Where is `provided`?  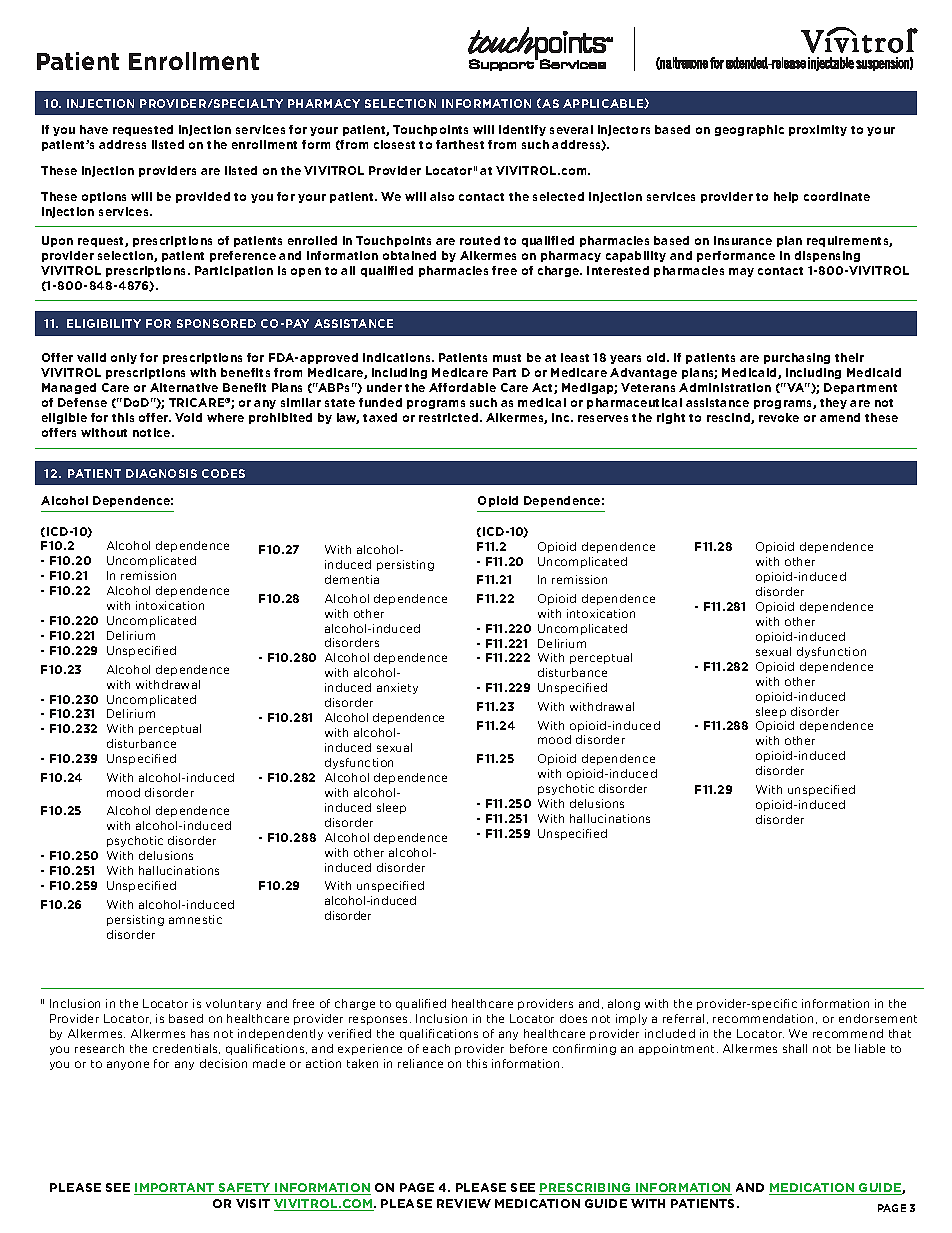 provided is located at coordinates (203, 197).
